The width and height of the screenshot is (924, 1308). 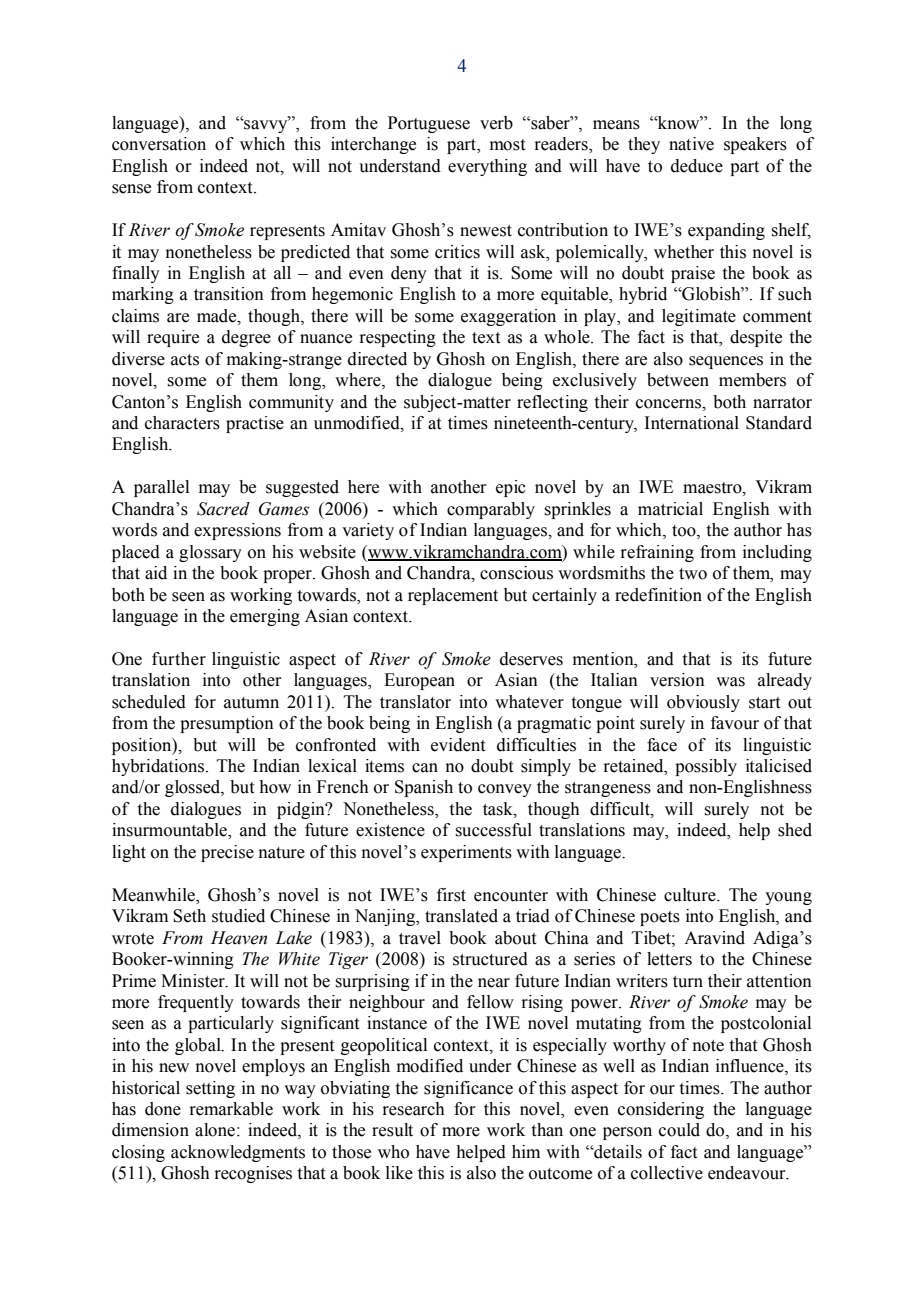 I want to click on reflecting, so click(x=552, y=403).
